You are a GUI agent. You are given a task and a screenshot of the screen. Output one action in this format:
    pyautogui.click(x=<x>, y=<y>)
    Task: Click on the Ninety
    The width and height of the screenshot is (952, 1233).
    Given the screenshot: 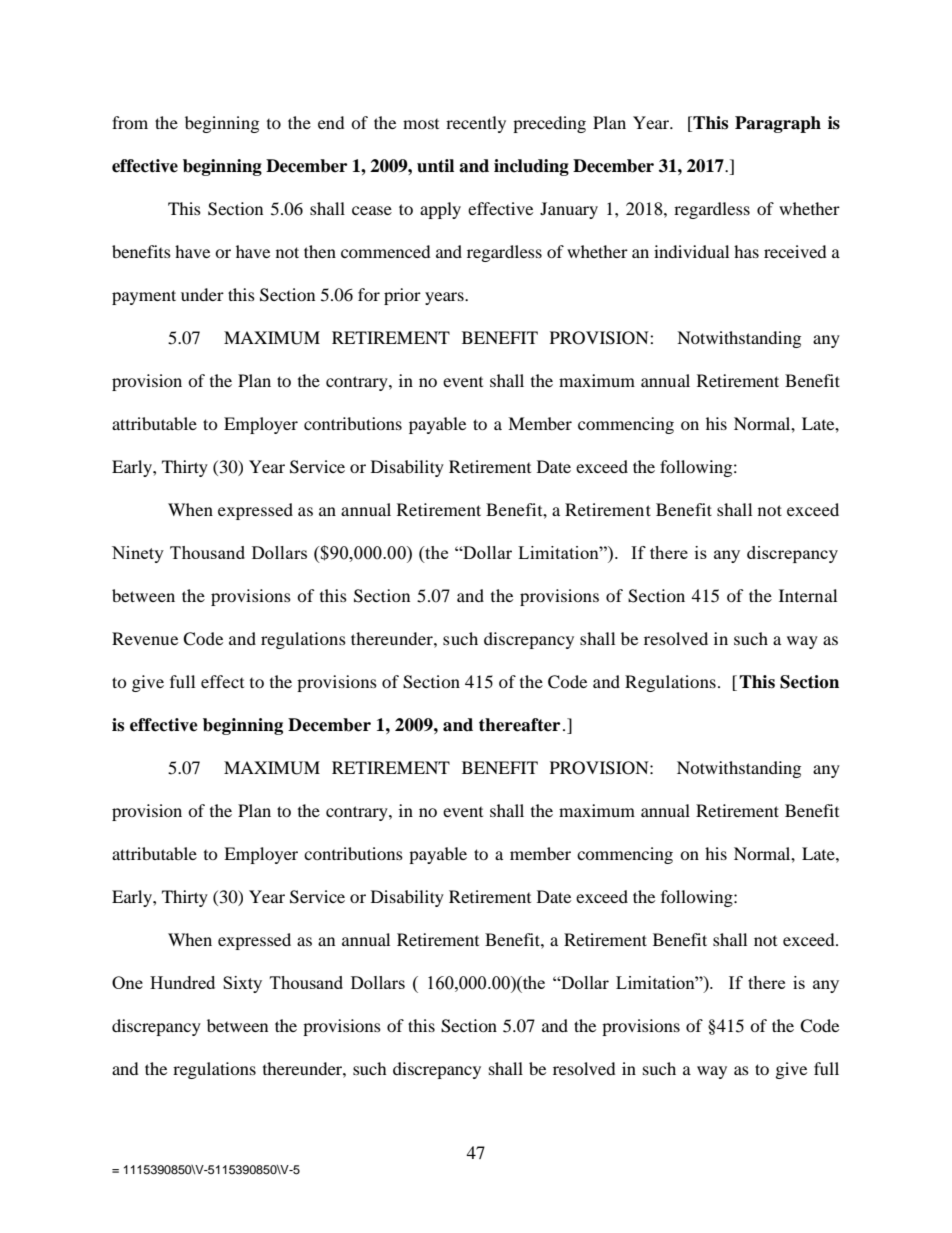 What is the action you would take?
    pyautogui.click(x=138, y=554)
